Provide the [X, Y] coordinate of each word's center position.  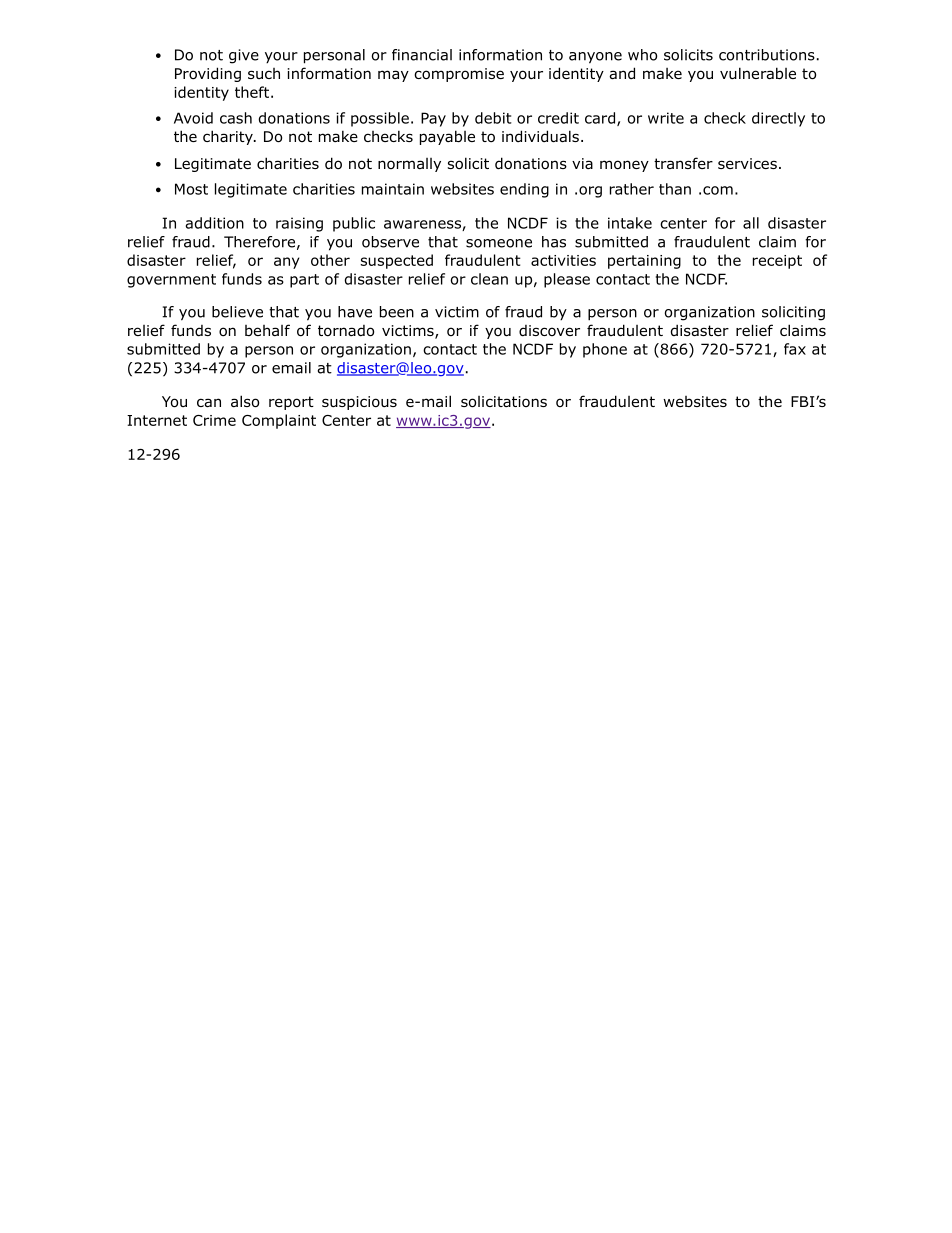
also [245, 401]
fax [795, 349]
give [244, 56]
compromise [459, 75]
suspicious [359, 403]
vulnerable [758, 73]
